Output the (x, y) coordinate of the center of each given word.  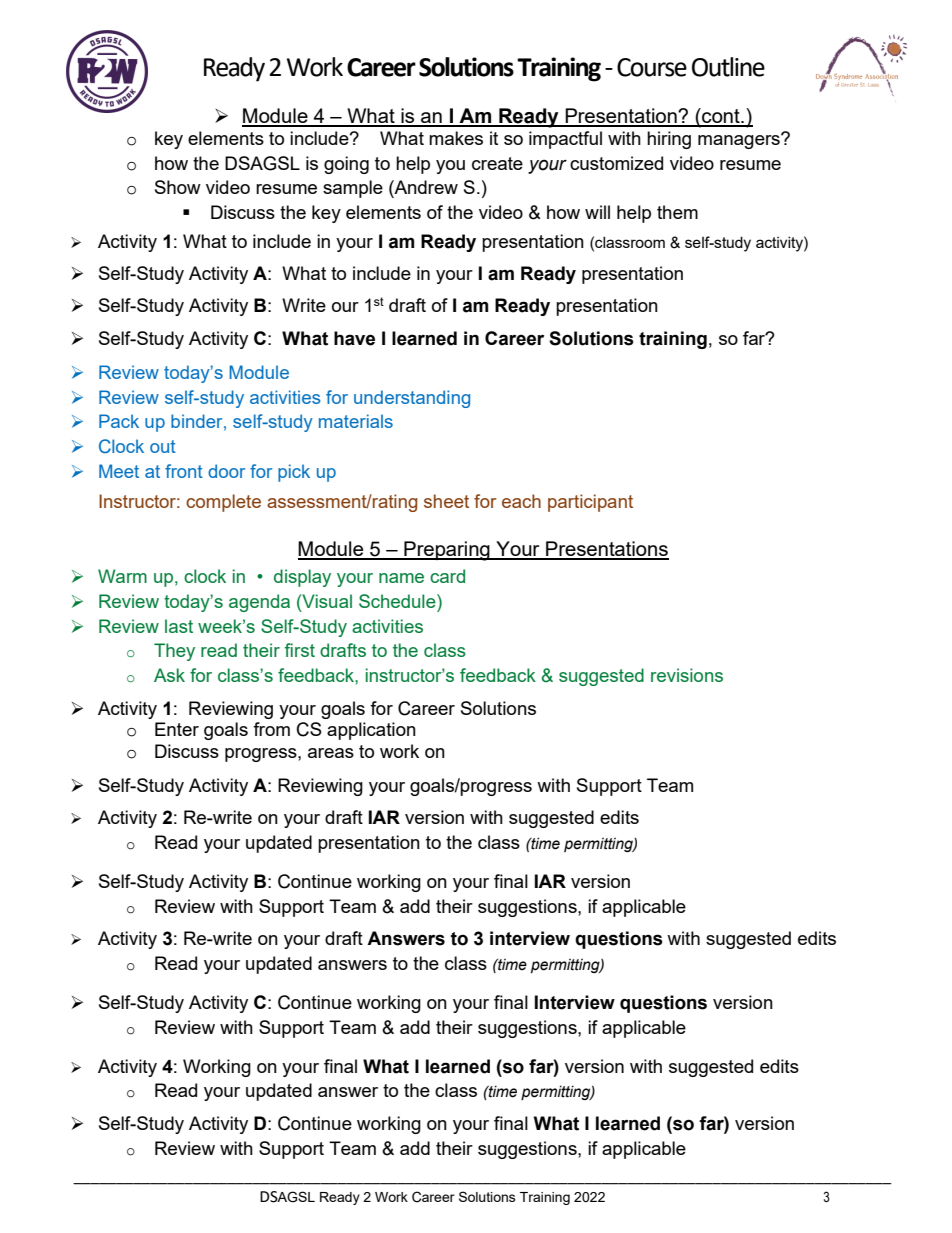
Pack (119, 421)
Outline (728, 67)
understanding (412, 399)
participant (590, 503)
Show (178, 187)
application (371, 731)
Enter (177, 729)
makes (456, 138)
